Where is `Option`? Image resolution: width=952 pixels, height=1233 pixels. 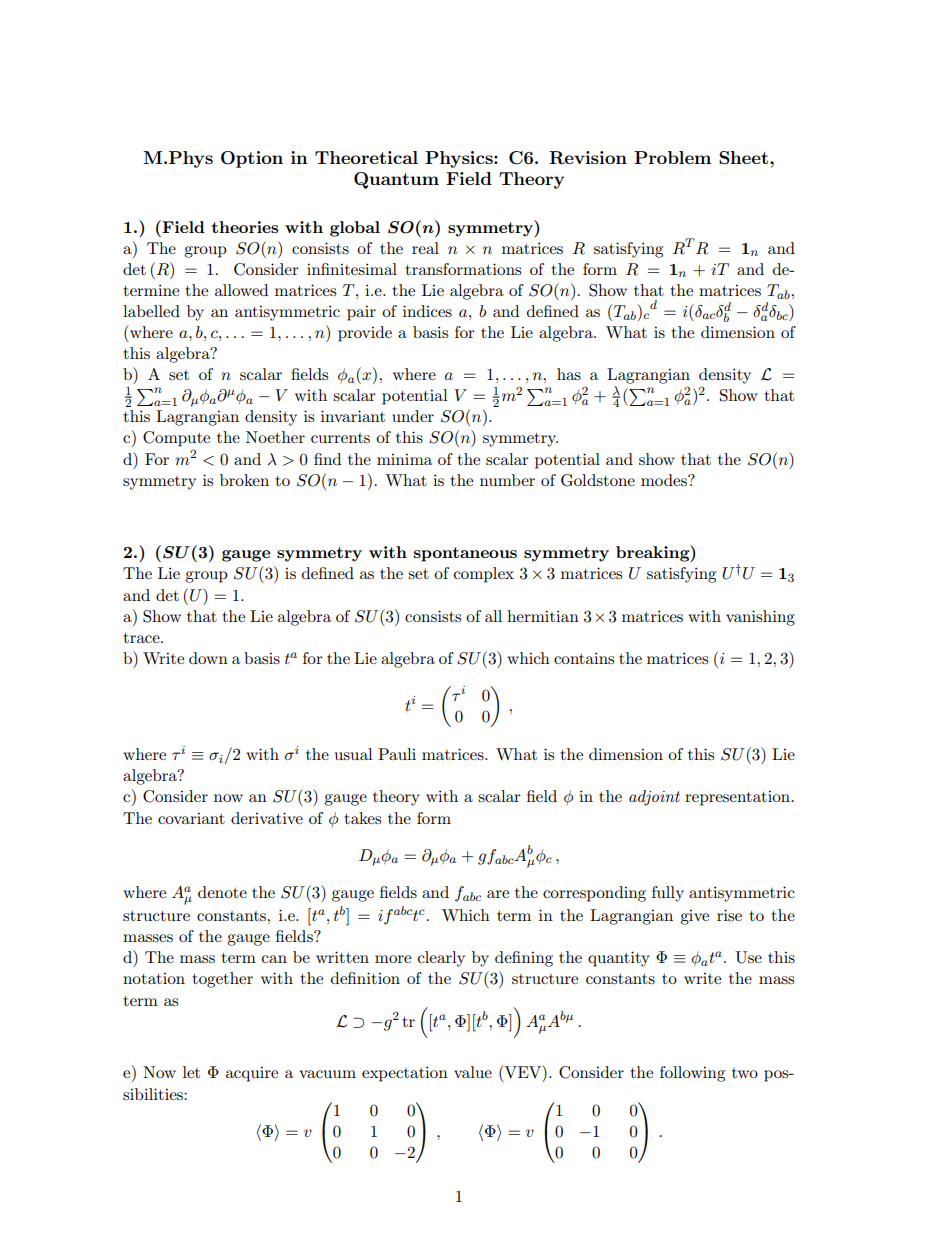
Option is located at coordinates (252, 159).
